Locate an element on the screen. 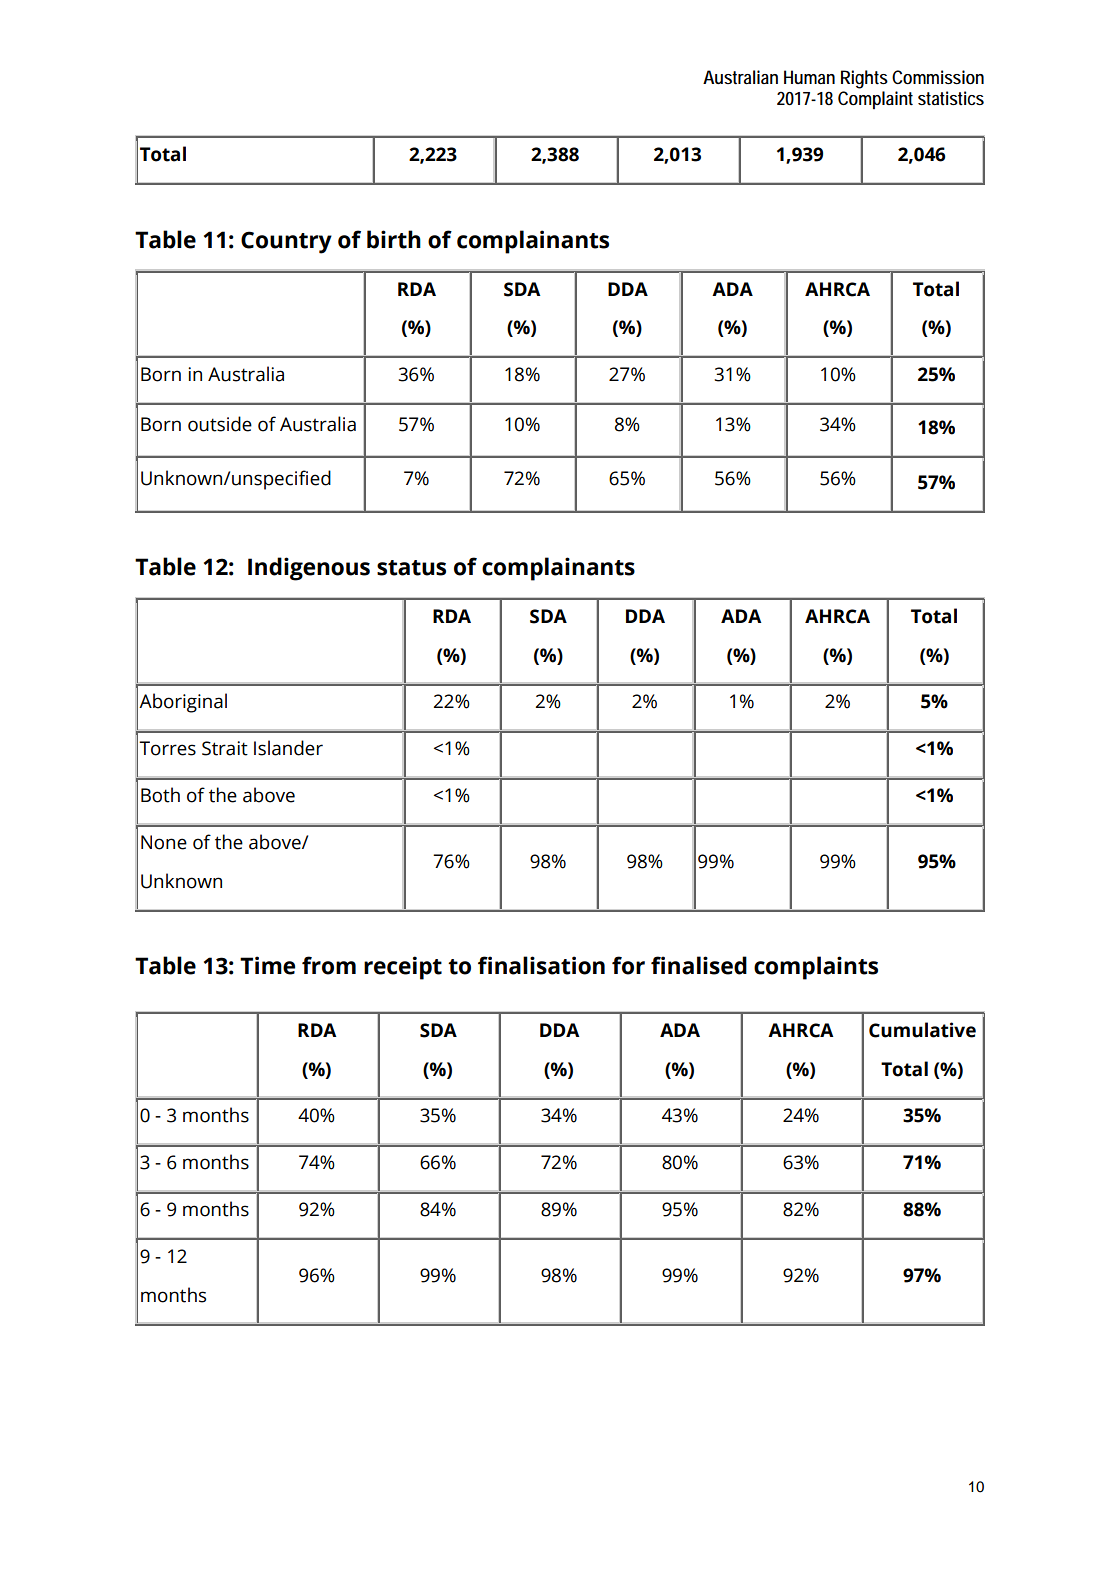 Image resolution: width=1120 pixels, height=1584 pixels. finalised is located at coordinates (699, 965).
